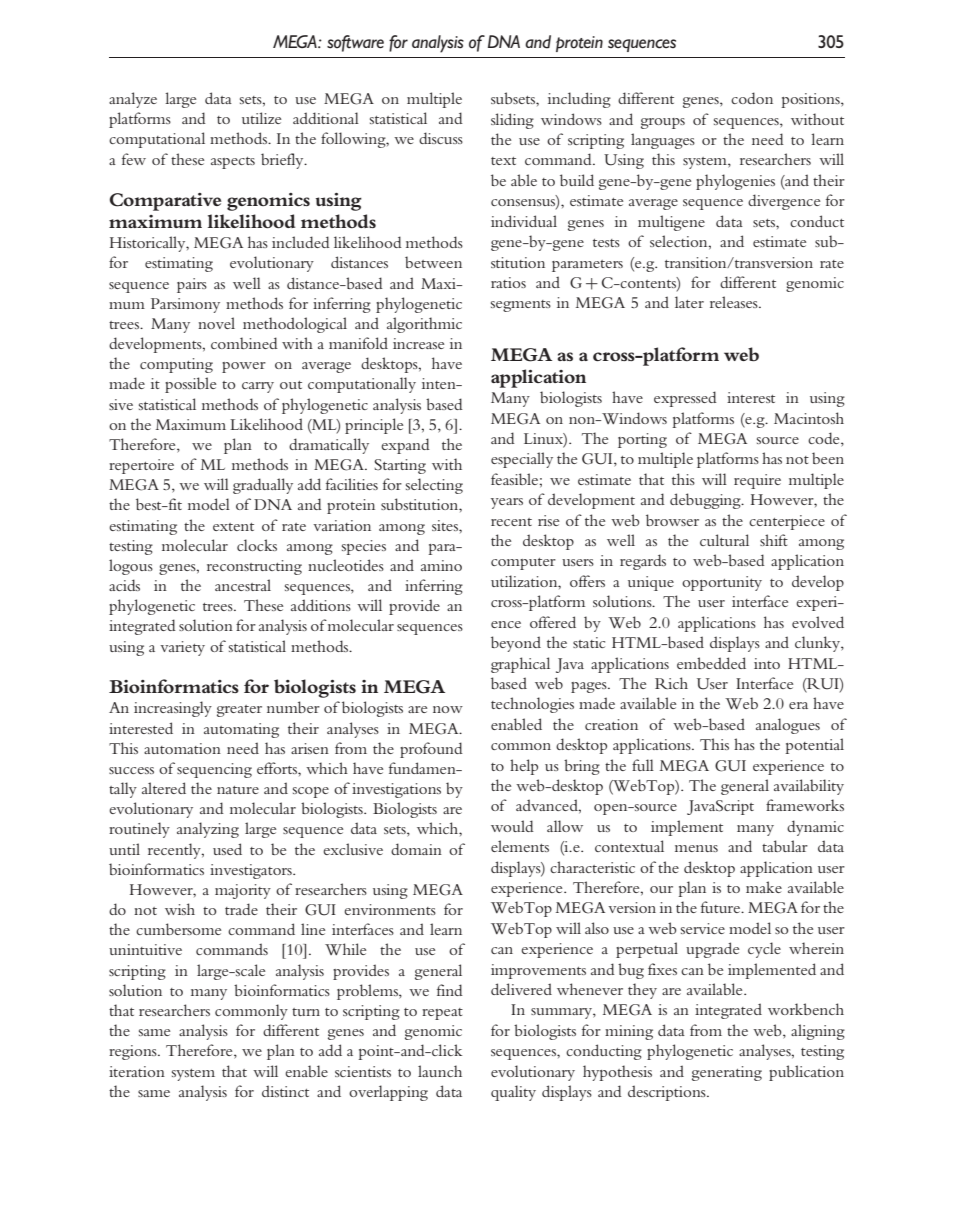 This image has height=1232, width=953. What do you see at coordinates (521, 306) in the image?
I see `segments` at bounding box center [521, 306].
